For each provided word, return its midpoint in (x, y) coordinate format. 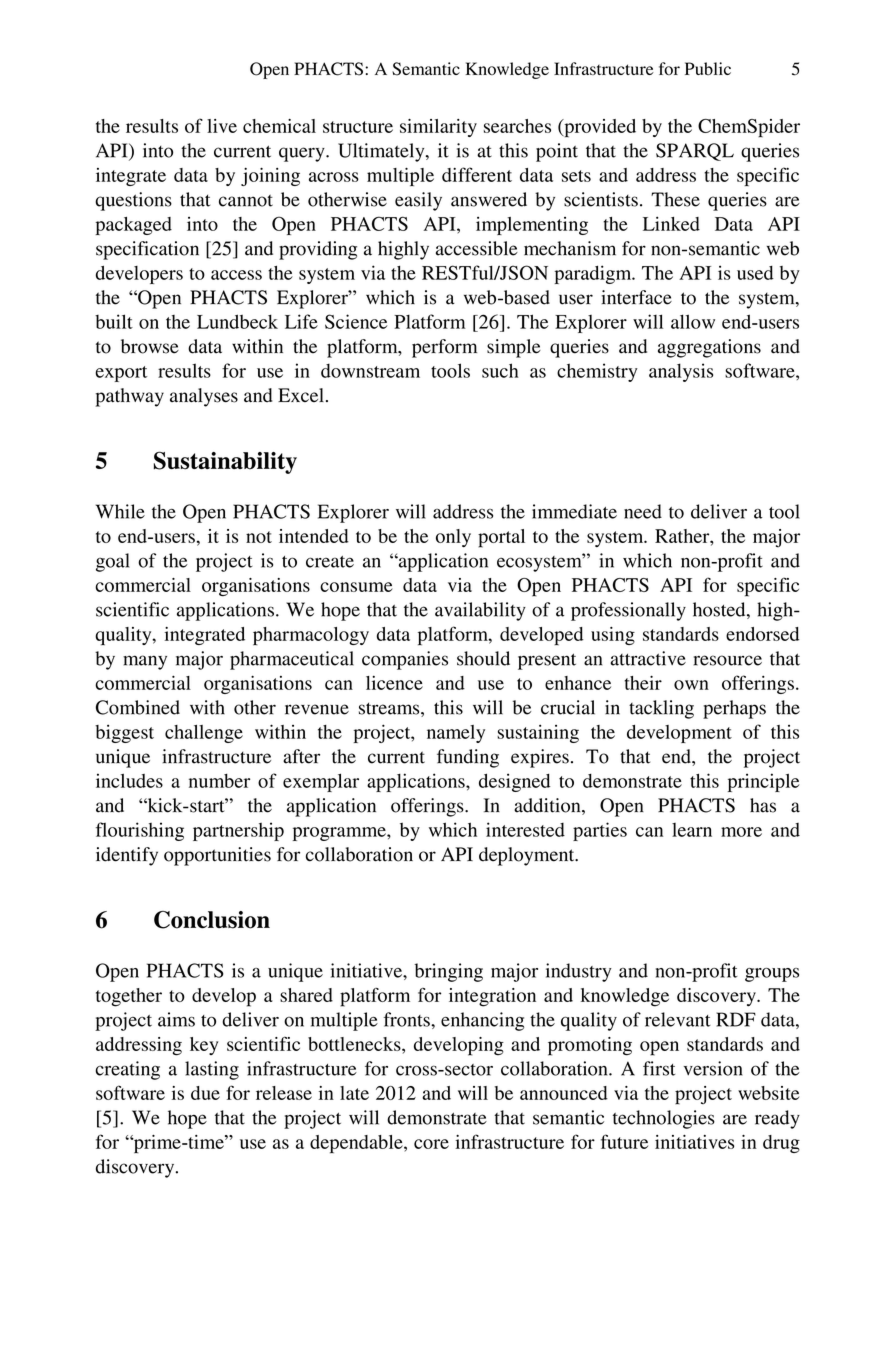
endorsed (762, 634)
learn (692, 830)
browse (150, 346)
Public (708, 68)
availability (480, 611)
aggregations (709, 348)
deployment (528, 856)
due (205, 1093)
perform (444, 348)
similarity (438, 128)
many (145, 662)
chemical (279, 126)
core (431, 1144)
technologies (664, 1119)
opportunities (217, 856)
